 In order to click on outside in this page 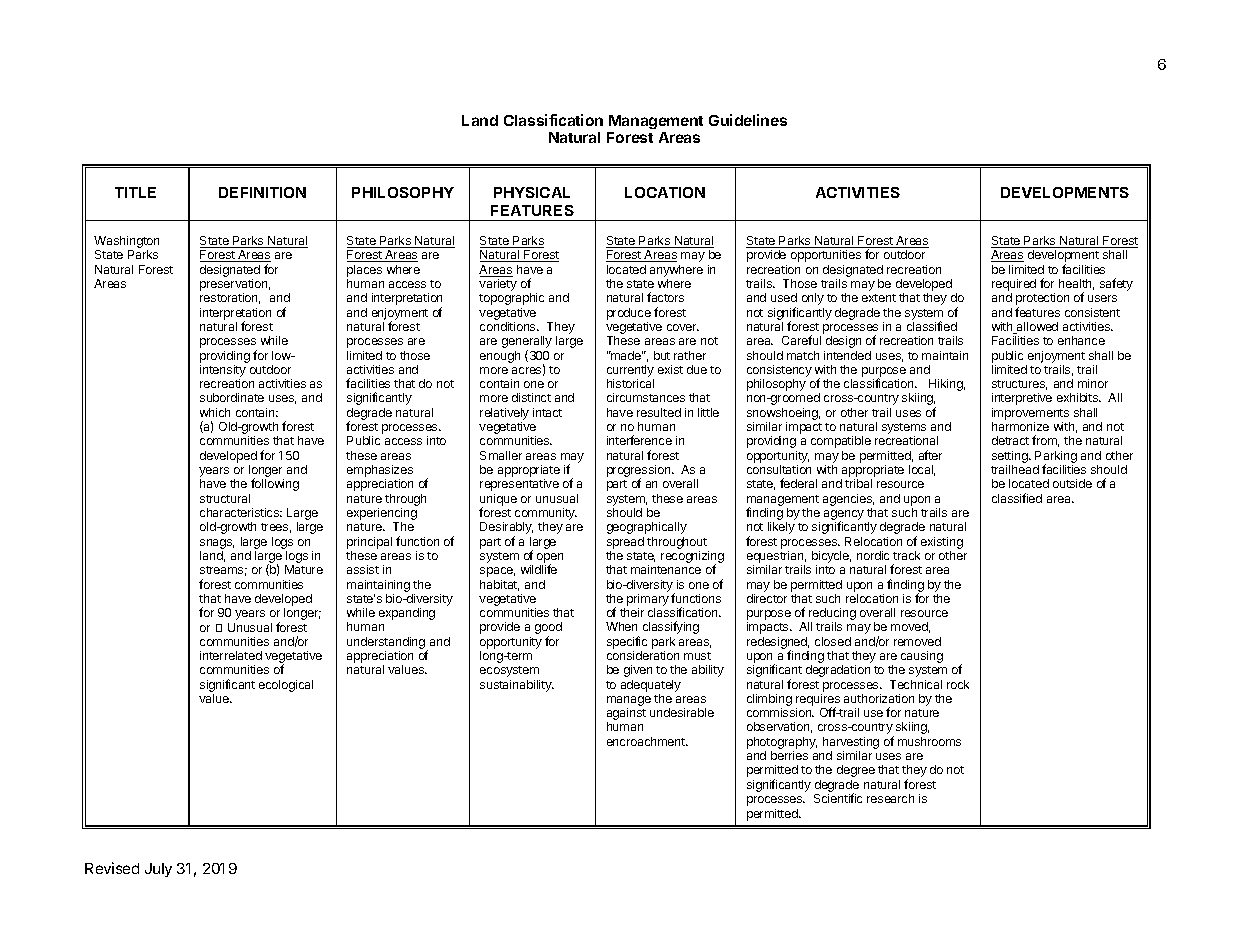, I will do `click(1072, 483)`.
